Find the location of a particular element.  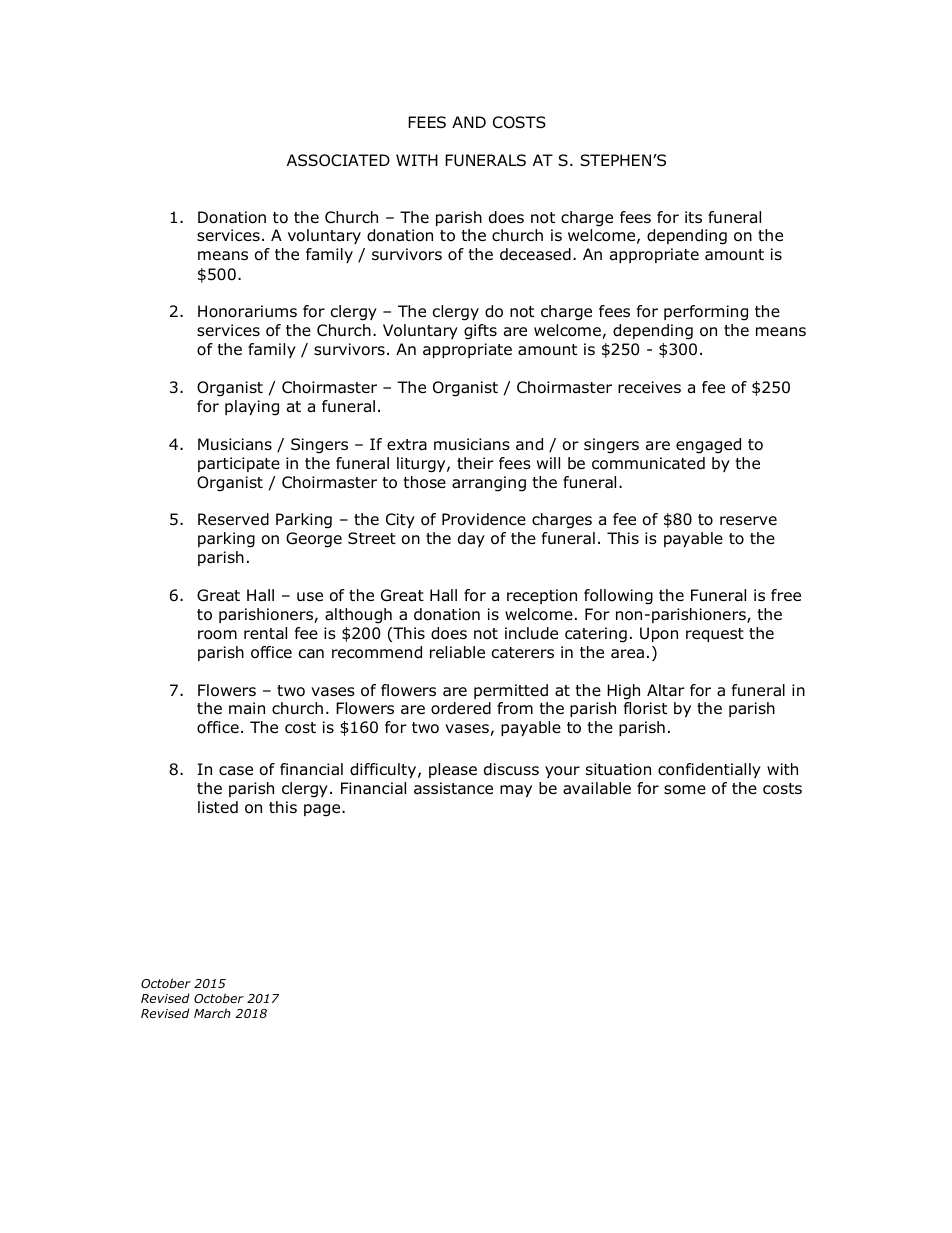

request is located at coordinates (715, 635).
